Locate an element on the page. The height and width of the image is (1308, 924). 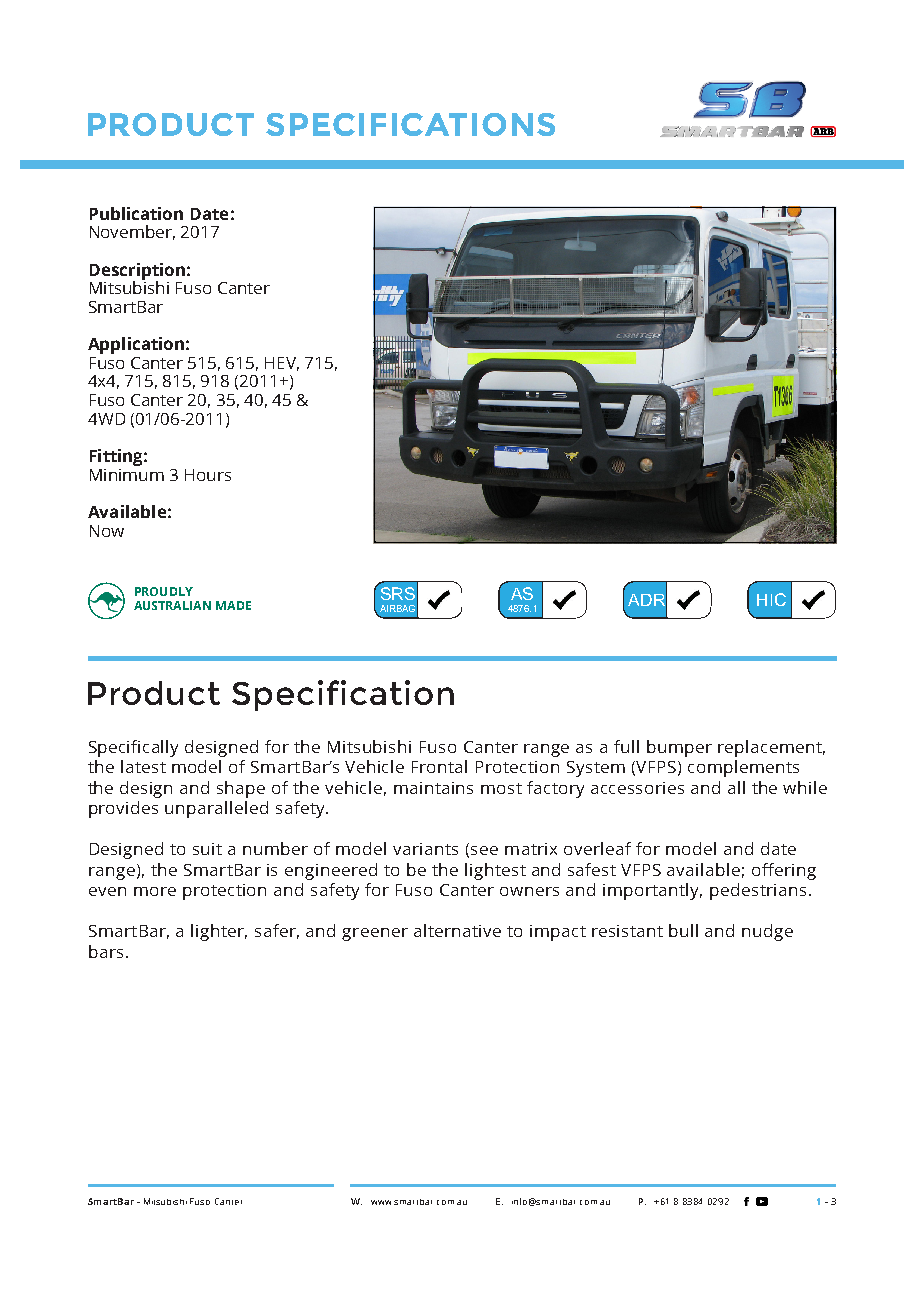
Publication is located at coordinates (136, 213).
